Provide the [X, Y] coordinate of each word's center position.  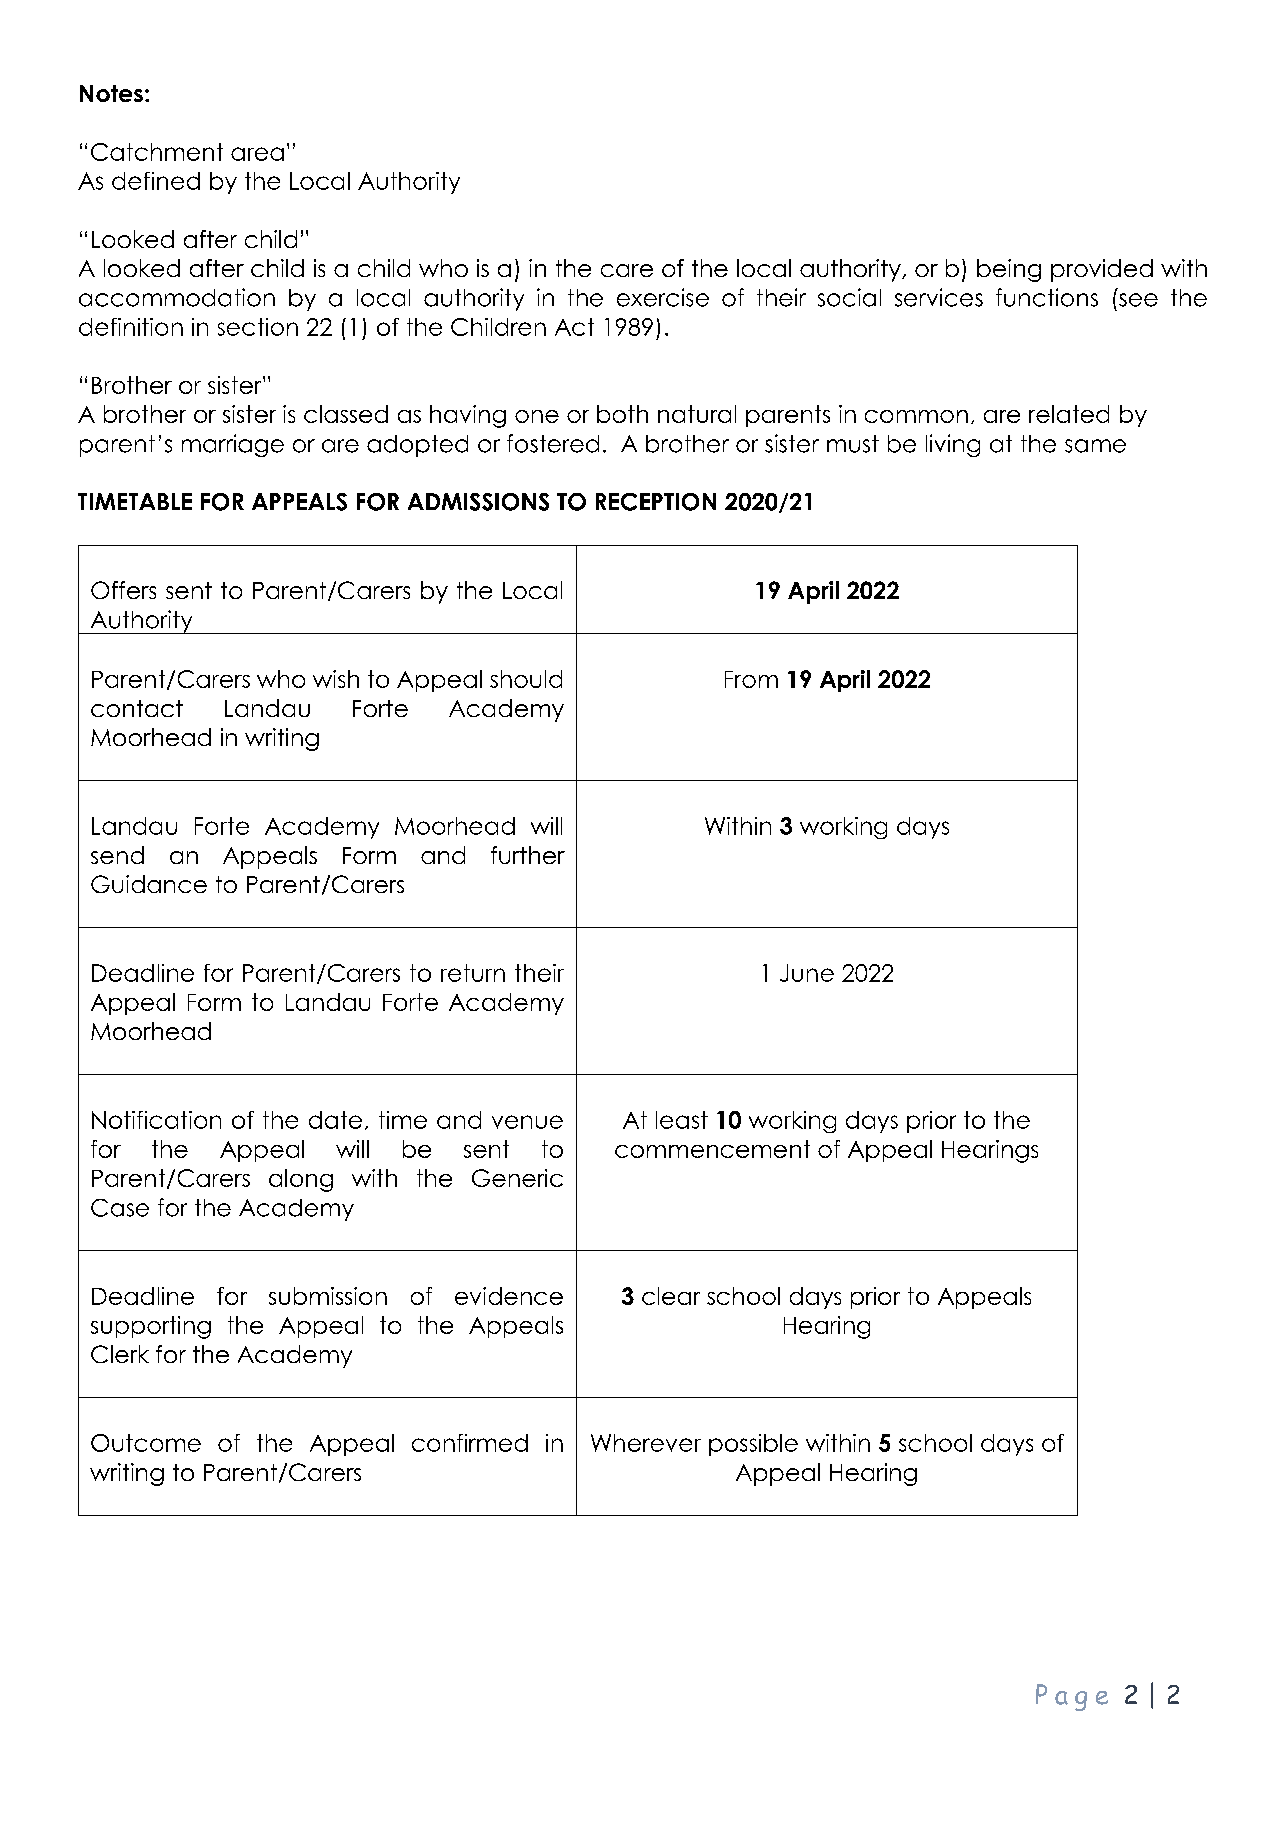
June [807, 973]
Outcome [146, 1443]
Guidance [149, 884]
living [953, 445]
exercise [663, 297]
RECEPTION [656, 502]
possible [753, 1445]
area [257, 154]
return [473, 973]
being [1009, 270]
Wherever [646, 1443]
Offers [123, 590]
